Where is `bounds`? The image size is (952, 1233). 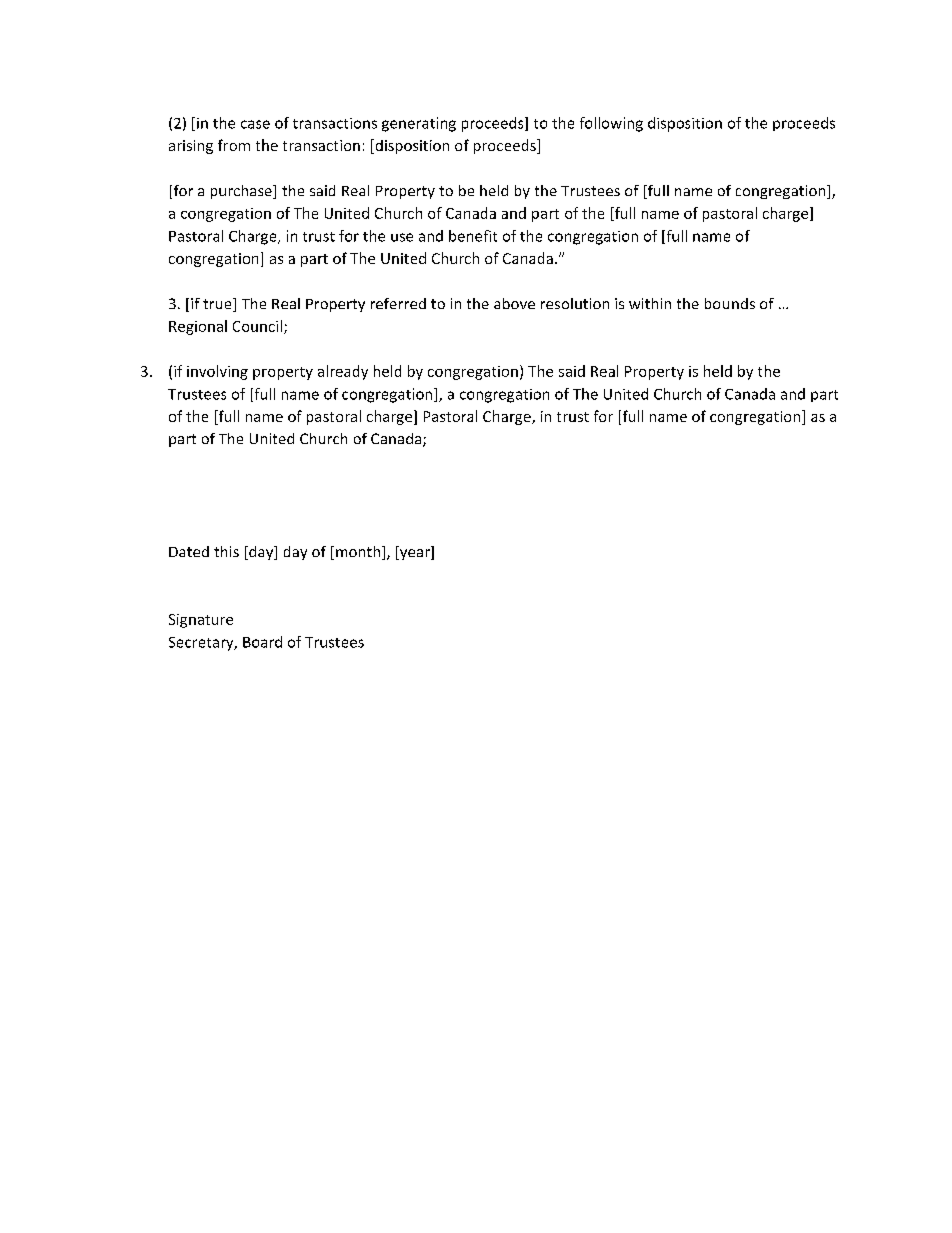
bounds is located at coordinates (730, 303).
